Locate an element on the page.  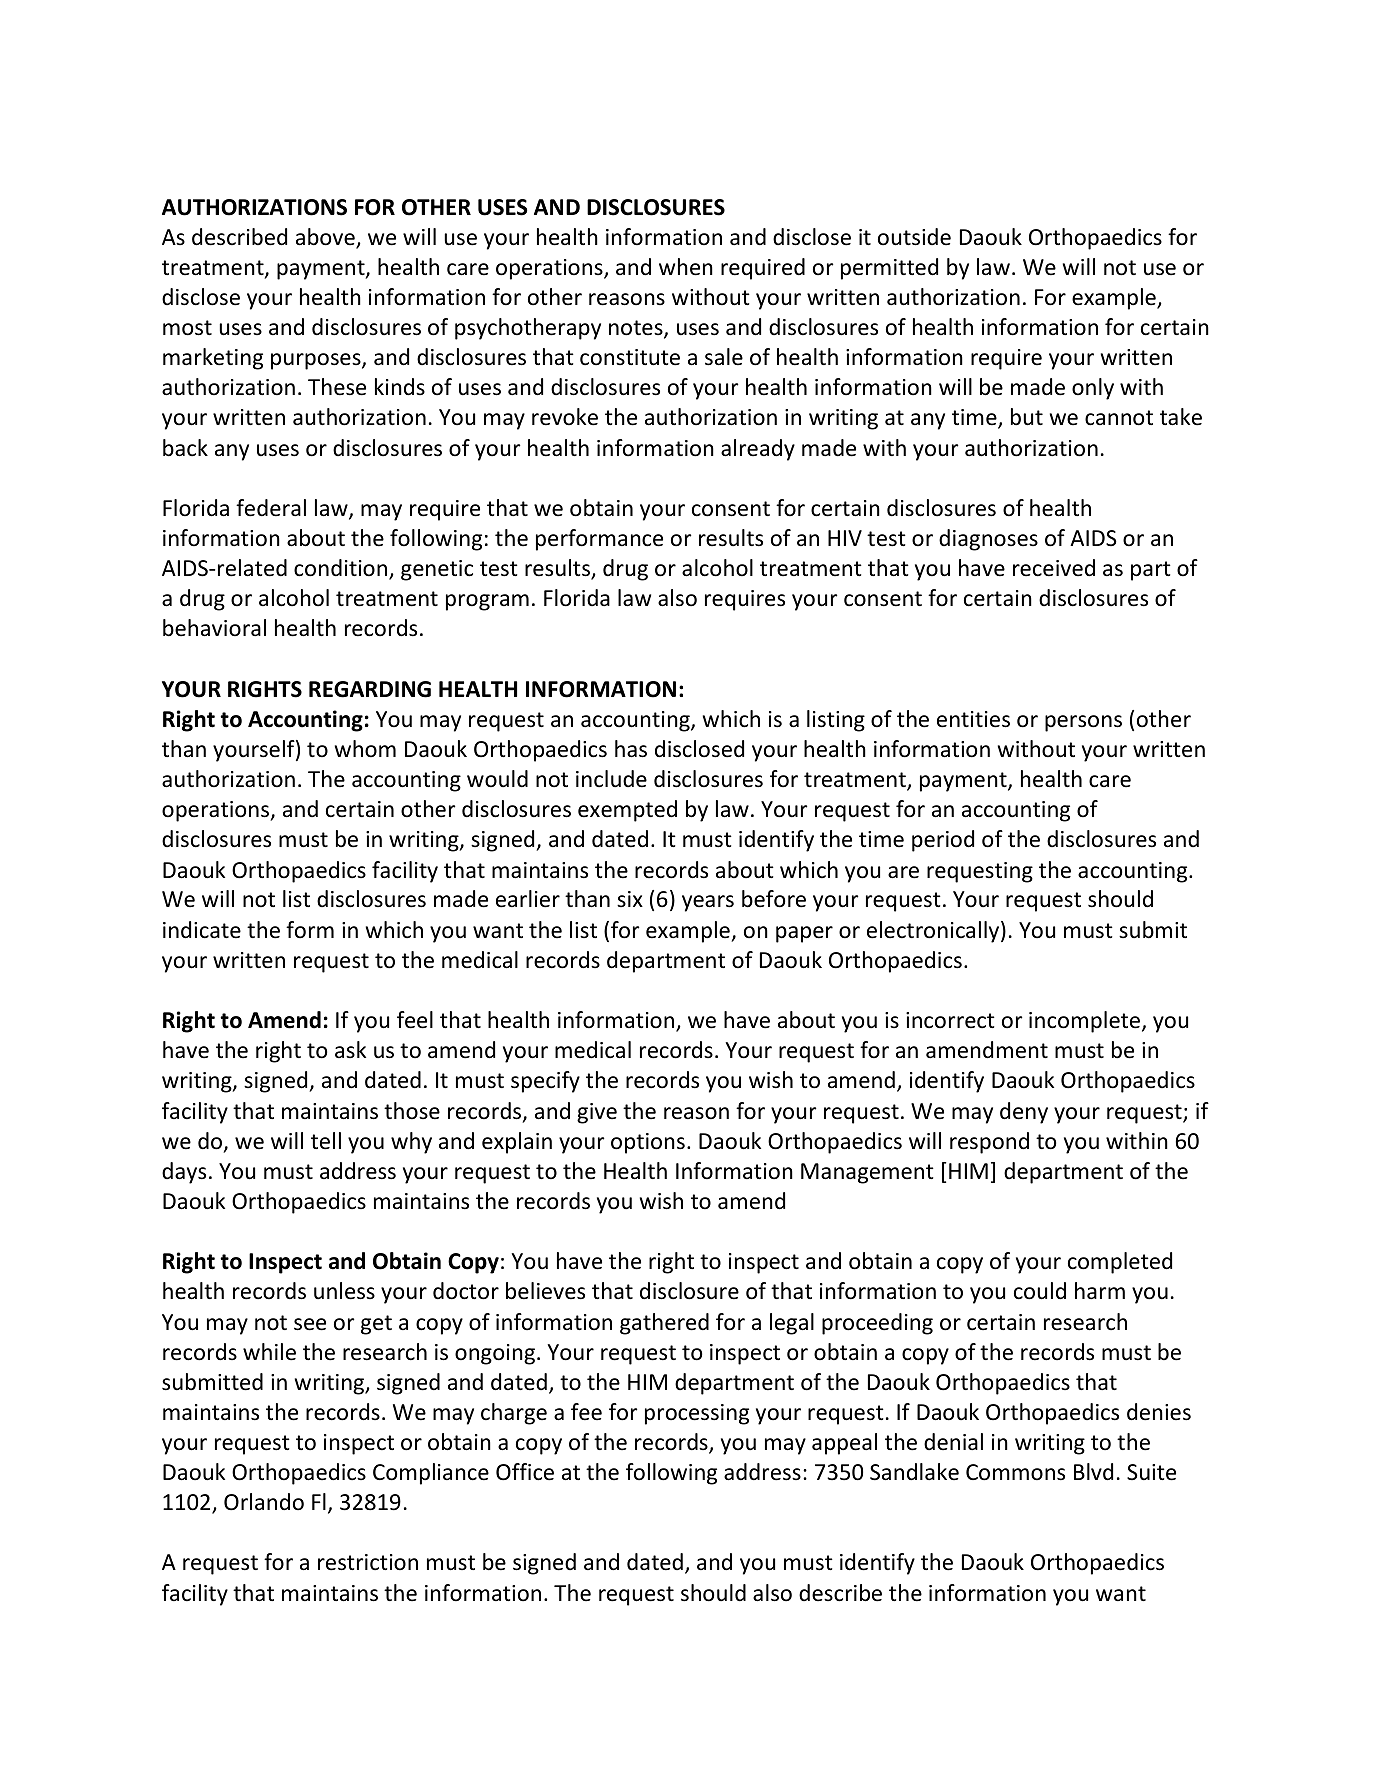
persons is located at coordinates (1083, 723).
